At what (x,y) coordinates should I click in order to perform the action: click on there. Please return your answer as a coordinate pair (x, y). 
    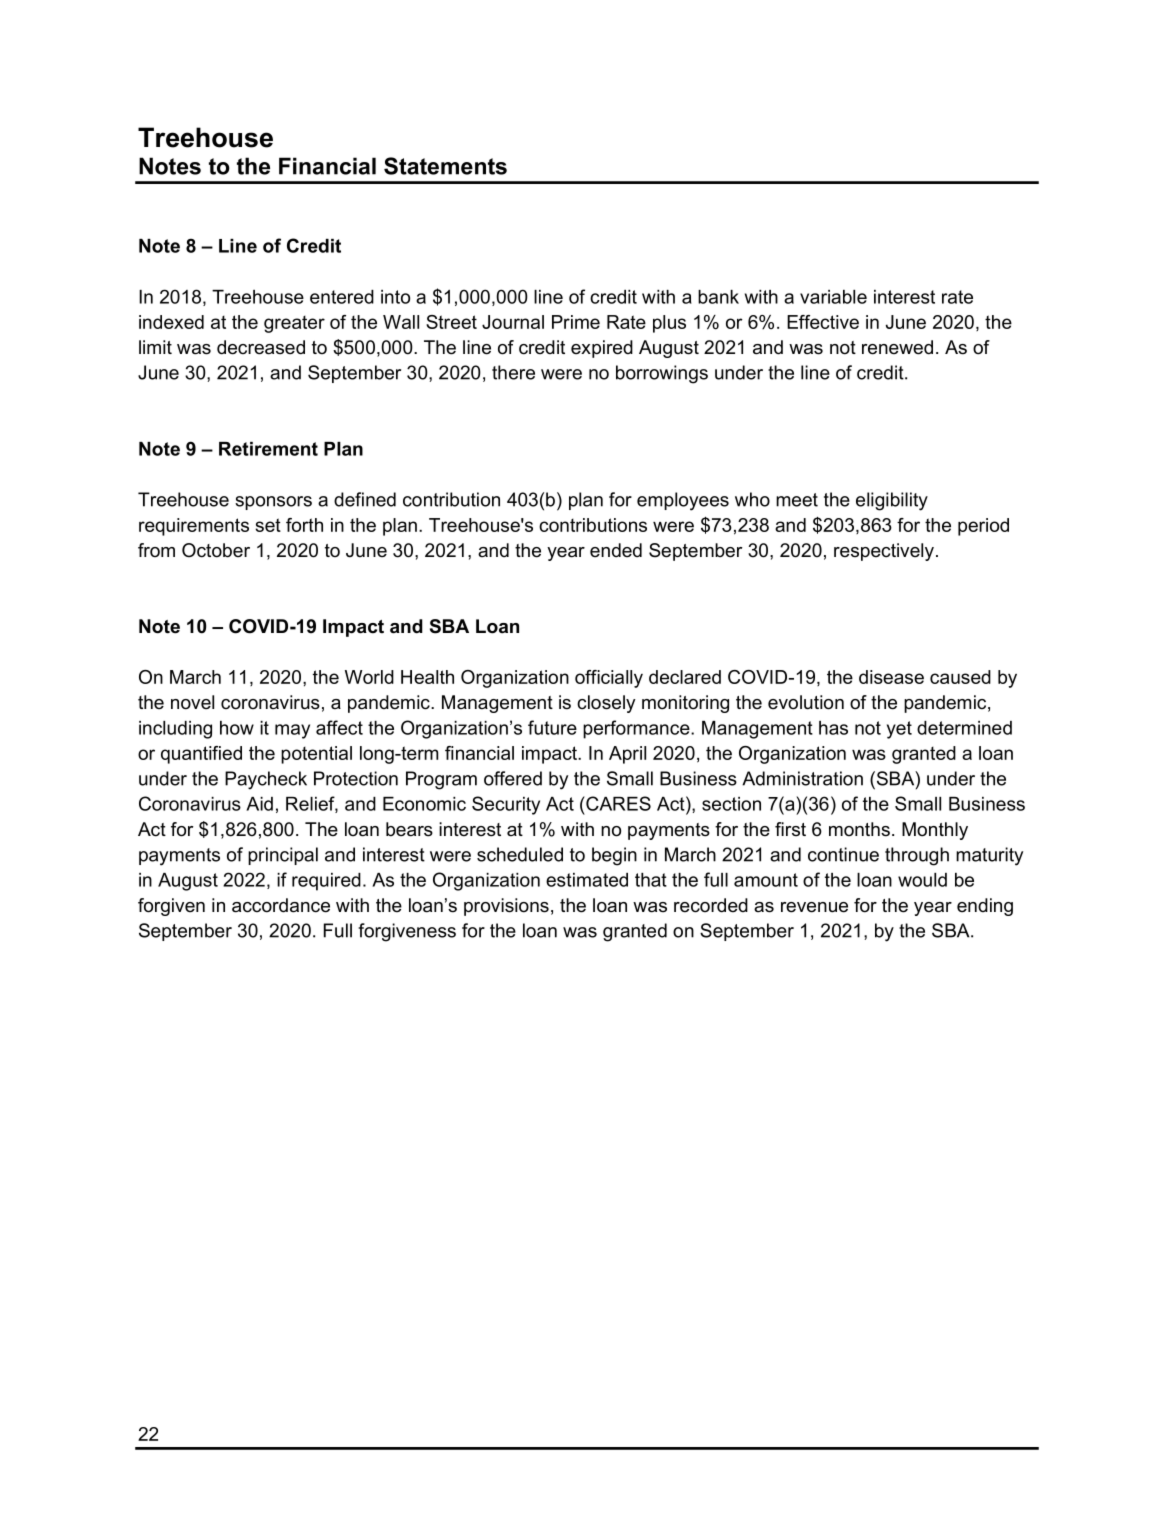
    Looking at the image, I should click on (513, 372).
